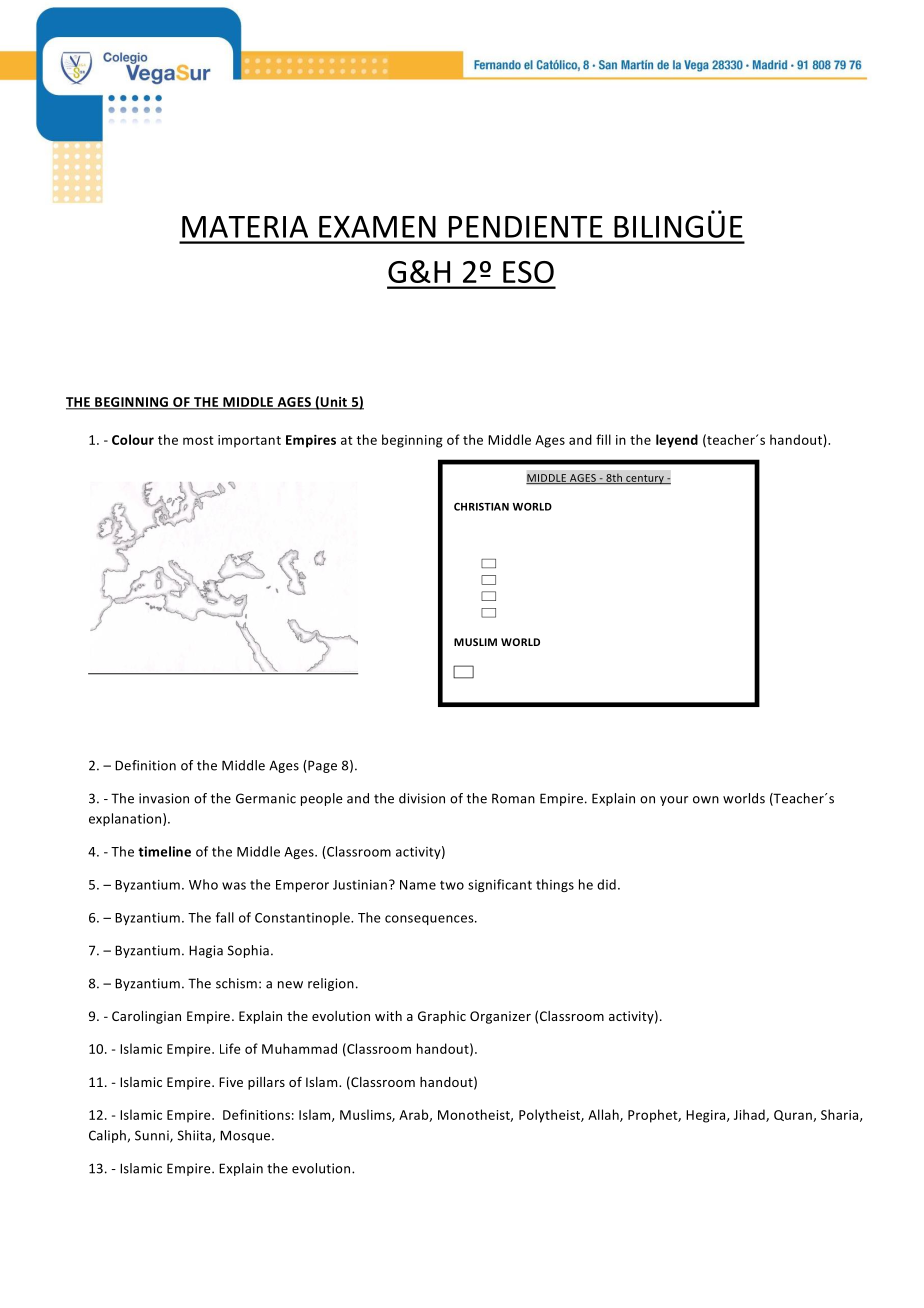 Image resolution: width=924 pixels, height=1308 pixels. What do you see at coordinates (603, 439) in the document?
I see `fill` at bounding box center [603, 439].
